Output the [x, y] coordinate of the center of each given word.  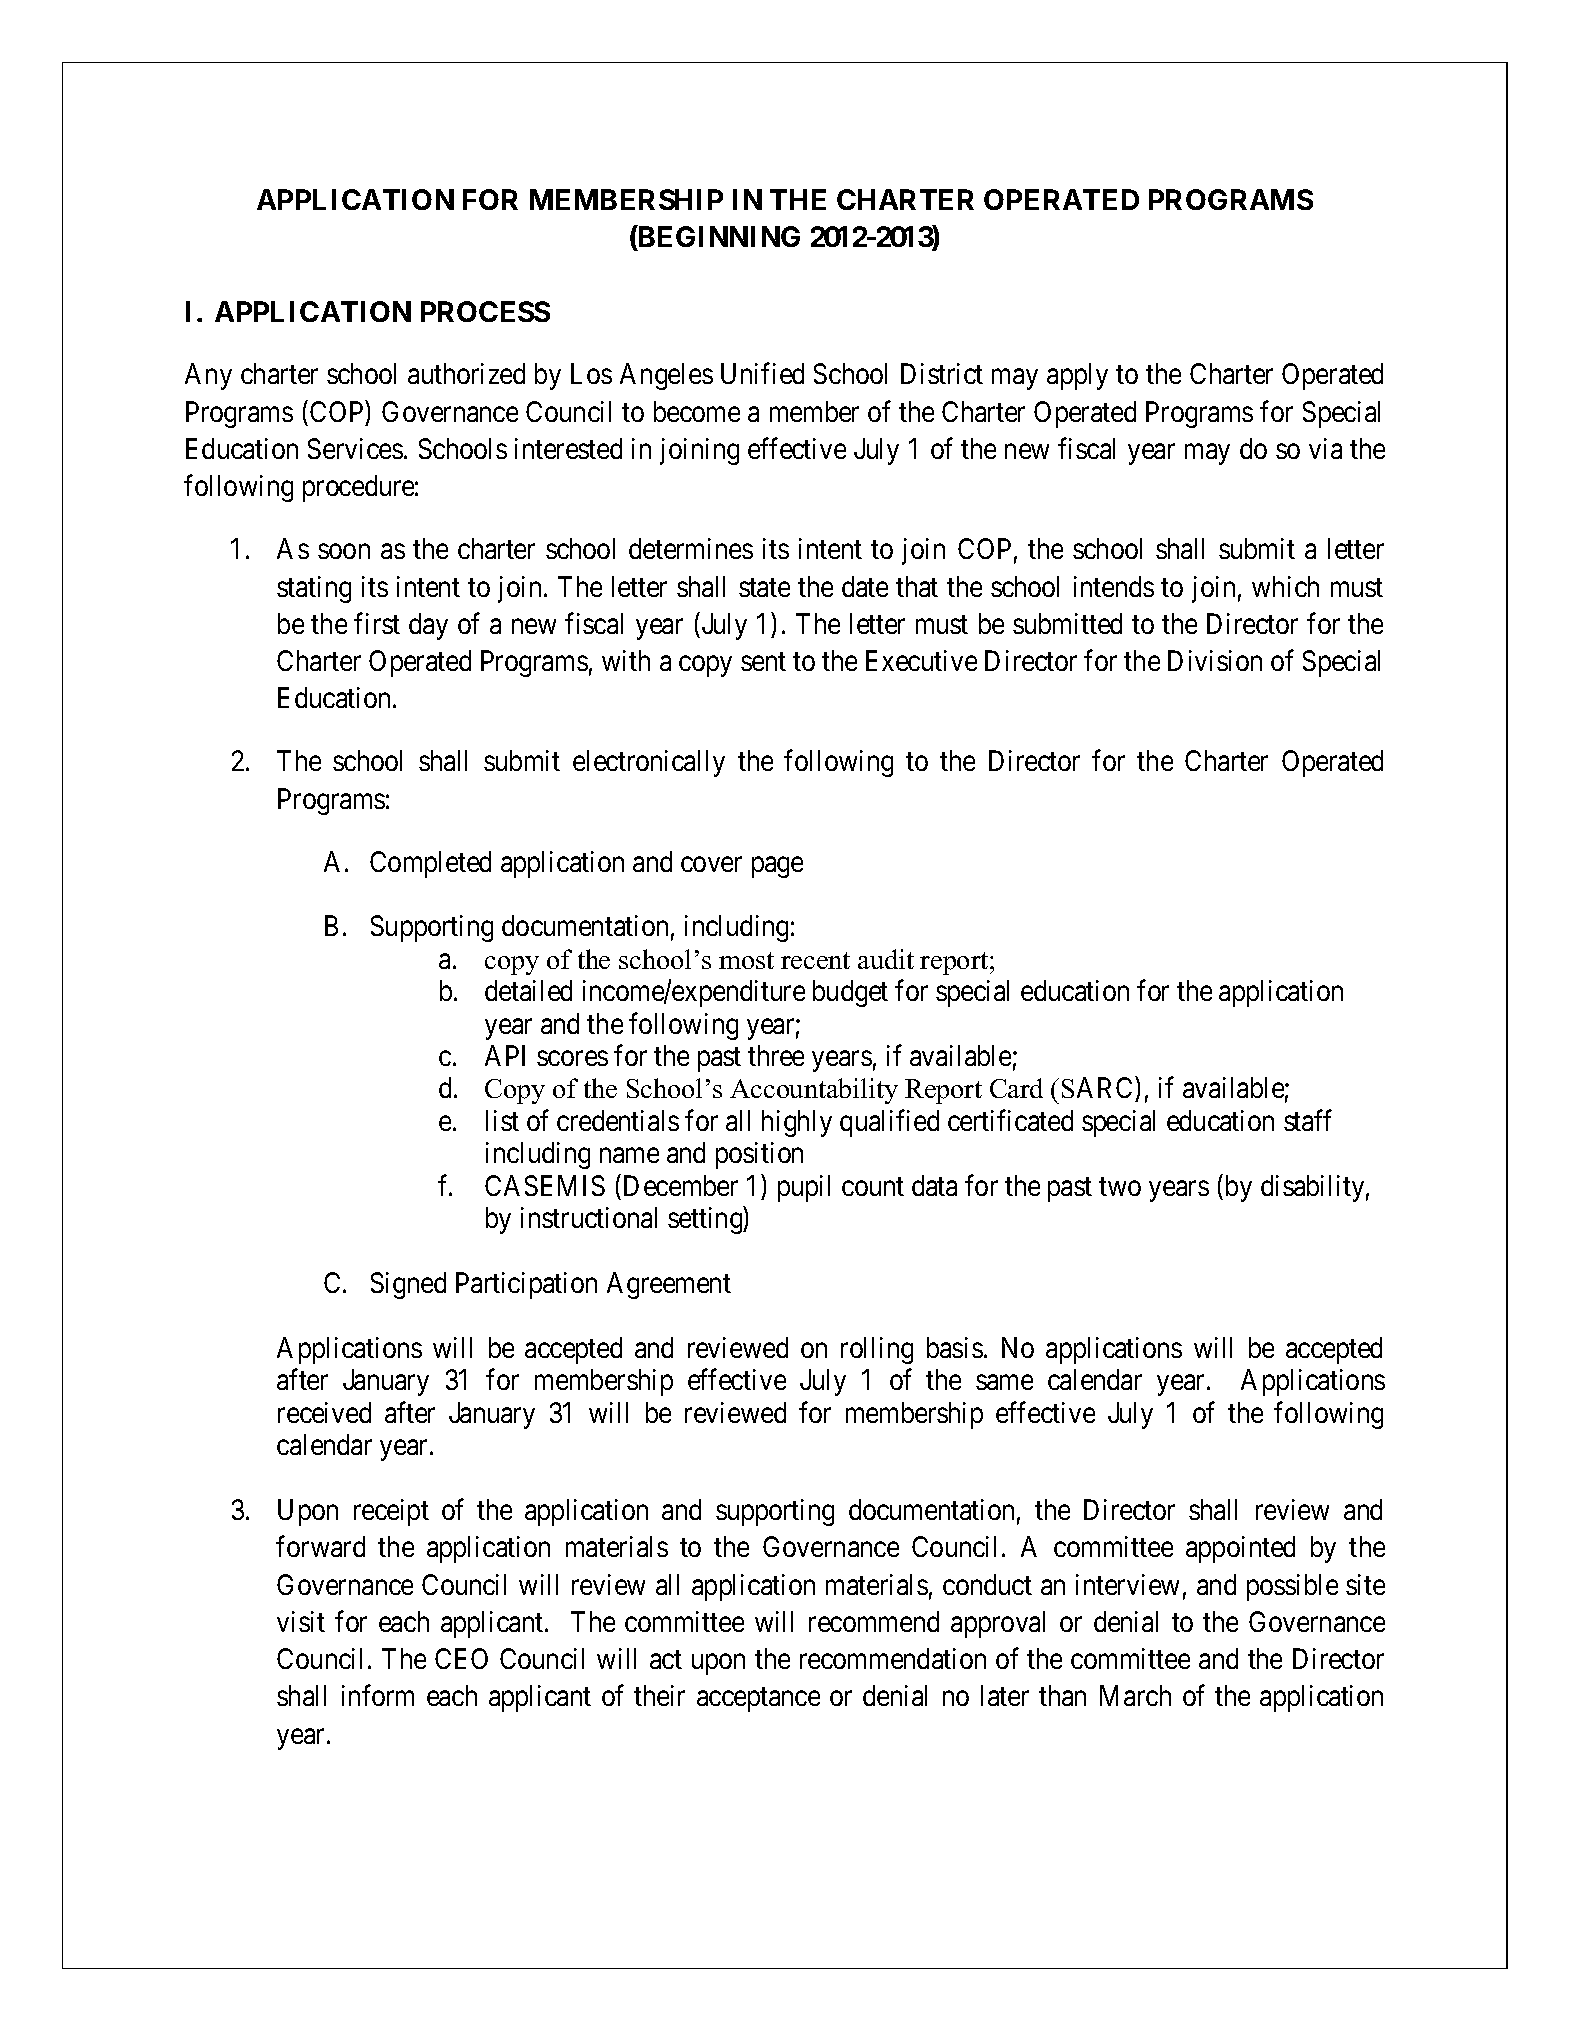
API [505, 1055]
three [776, 1055]
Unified [762, 373]
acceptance [758, 1700]
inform [378, 1695]
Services [355, 448]
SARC [1099, 1089]
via [1325, 448]
